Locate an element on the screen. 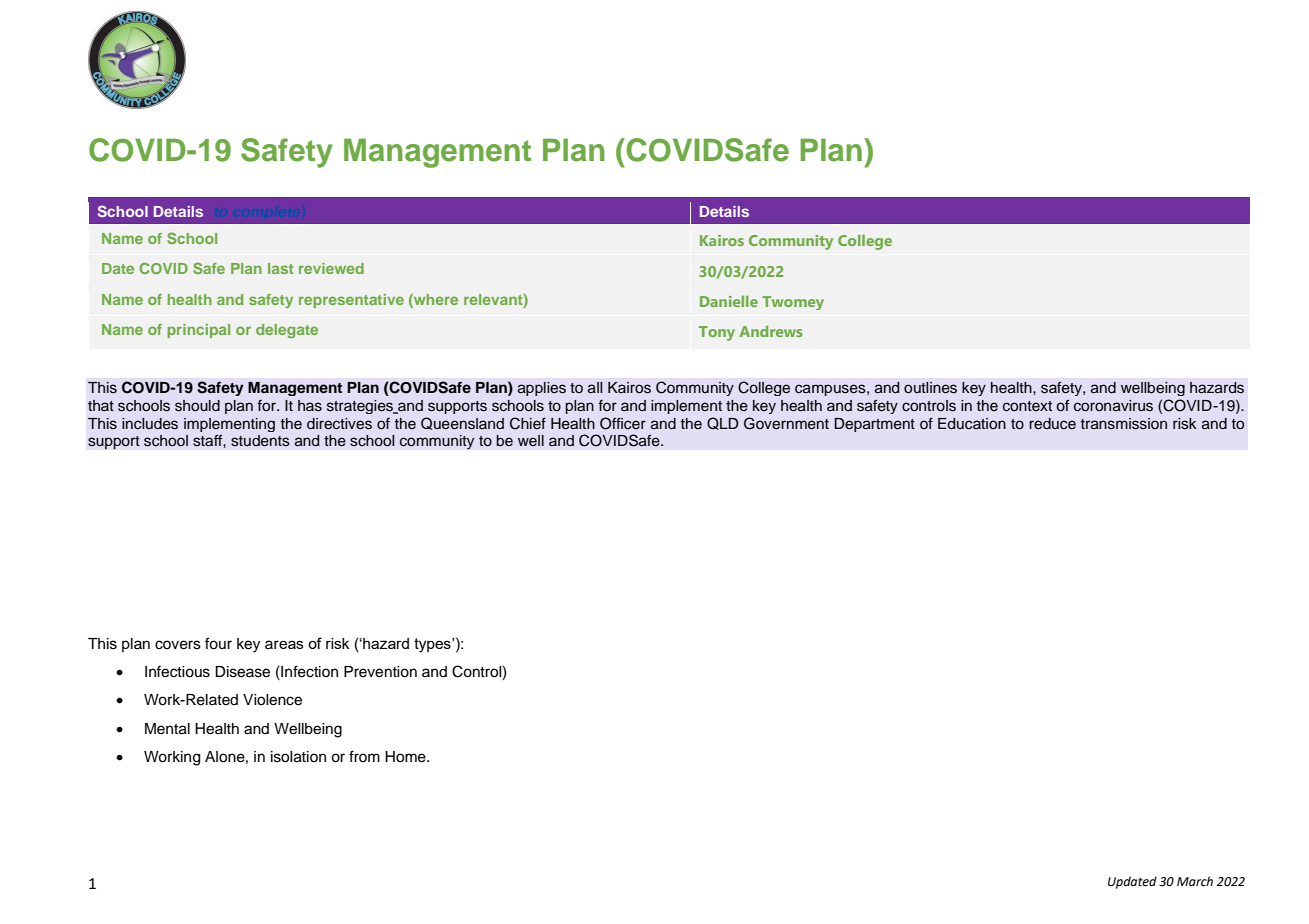 The width and height of the screenshot is (1309, 924). March is located at coordinates (1195, 881).
